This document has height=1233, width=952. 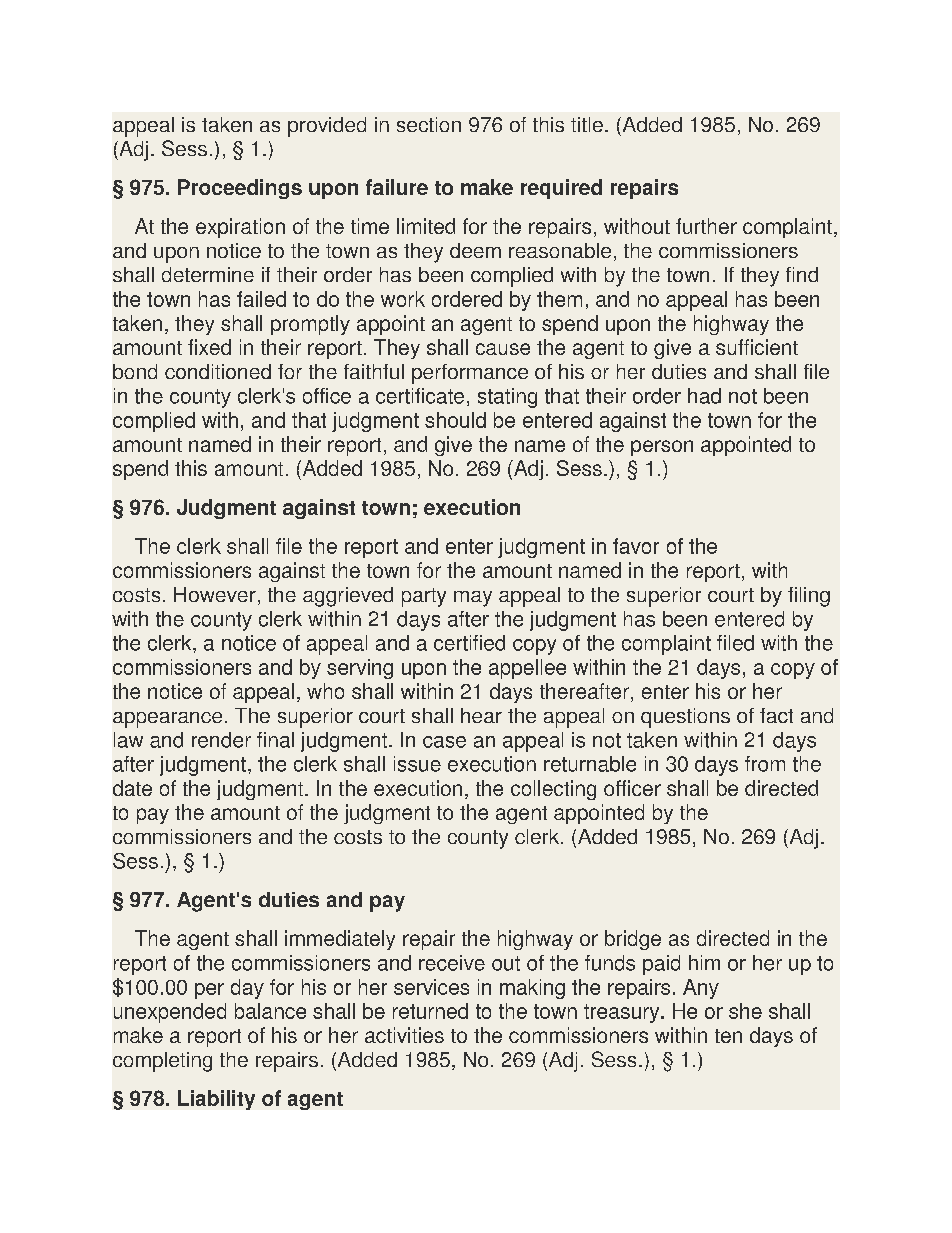 What do you see at coordinates (404, 1035) in the document?
I see `activities` at bounding box center [404, 1035].
